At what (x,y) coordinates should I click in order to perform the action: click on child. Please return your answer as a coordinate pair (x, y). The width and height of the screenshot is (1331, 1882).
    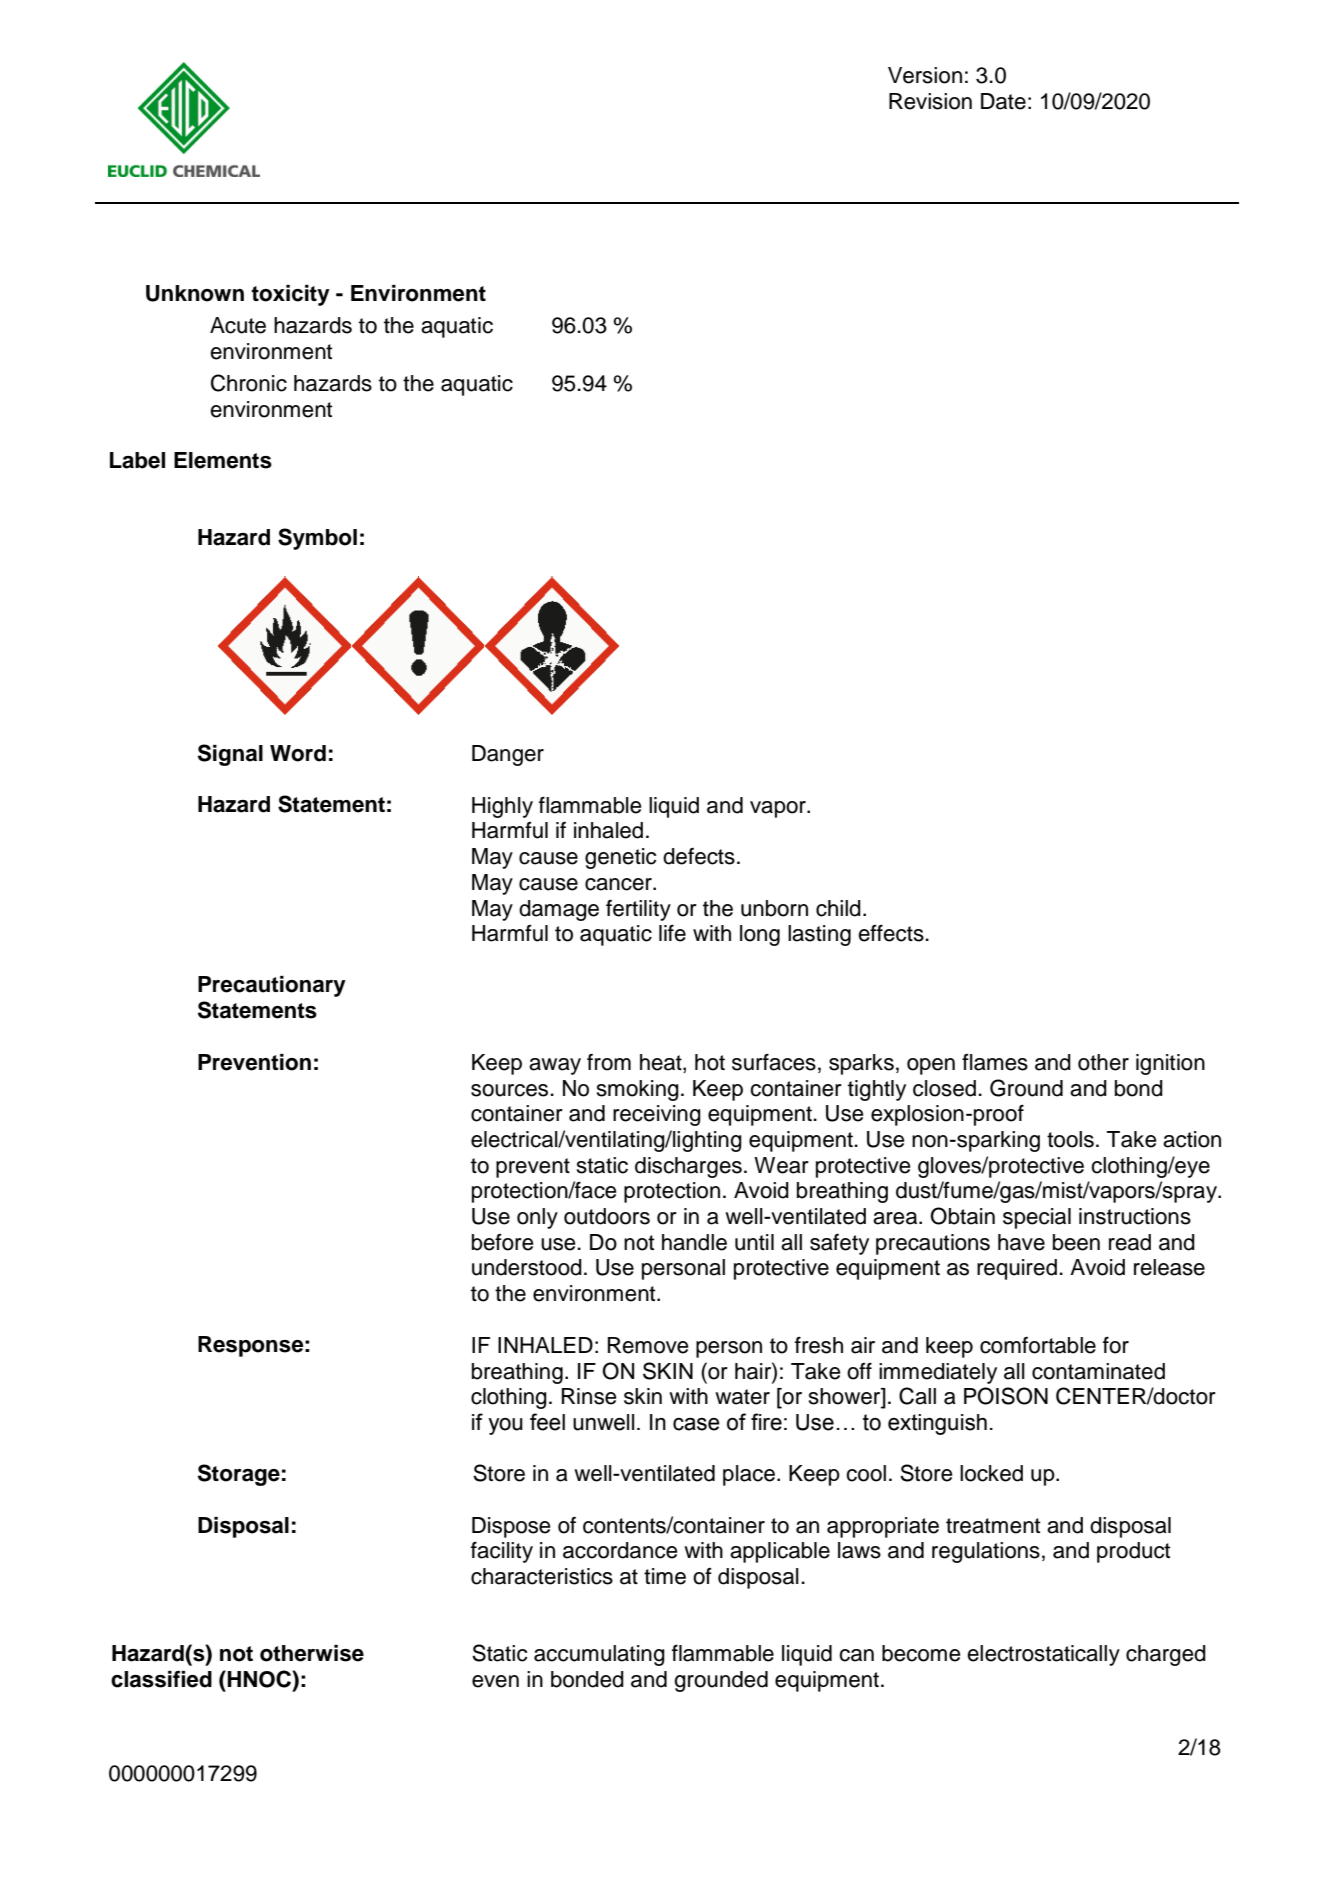
    Looking at the image, I should click on (838, 908).
